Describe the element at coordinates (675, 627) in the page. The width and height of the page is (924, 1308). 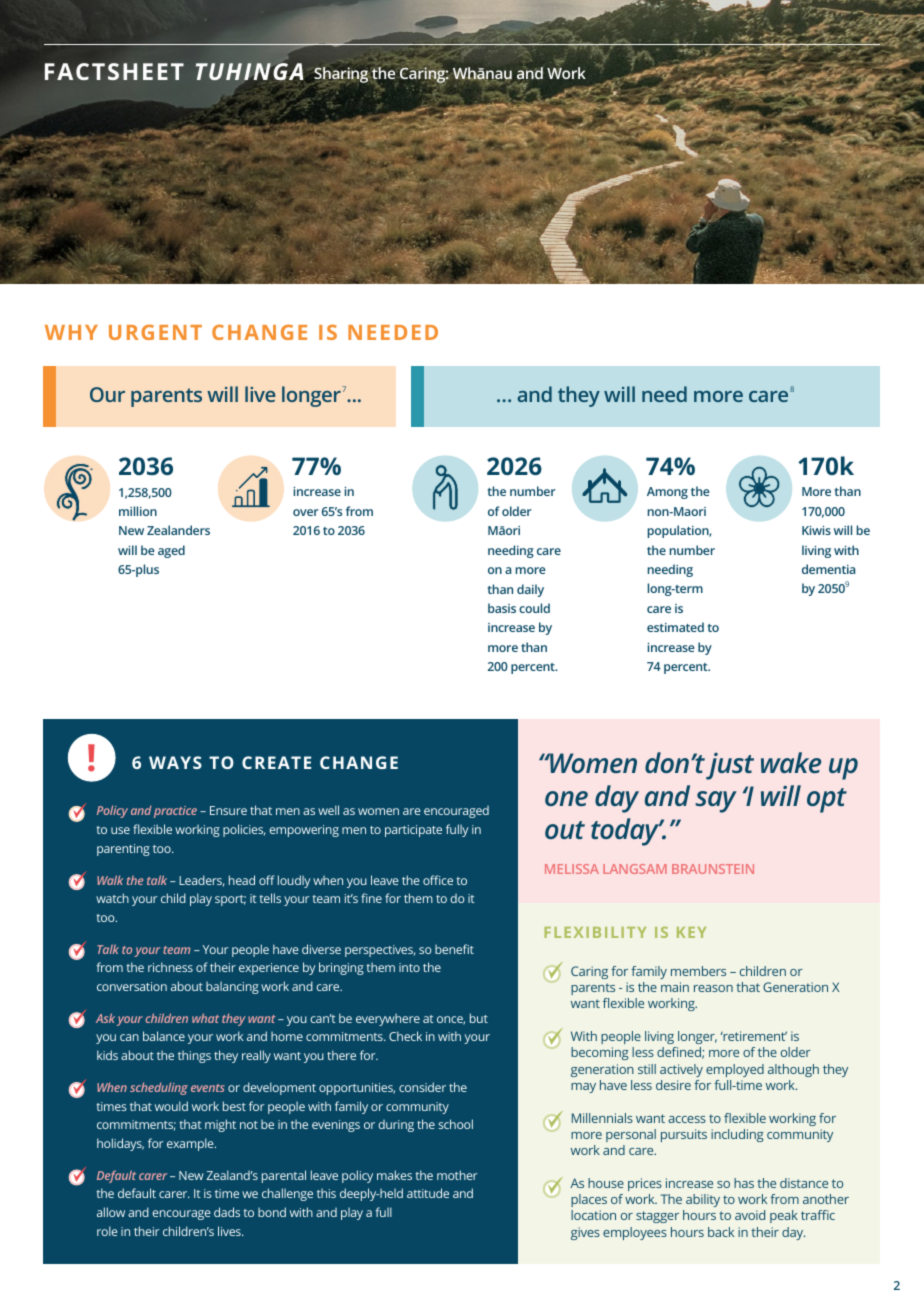
I see `estimated` at that location.
